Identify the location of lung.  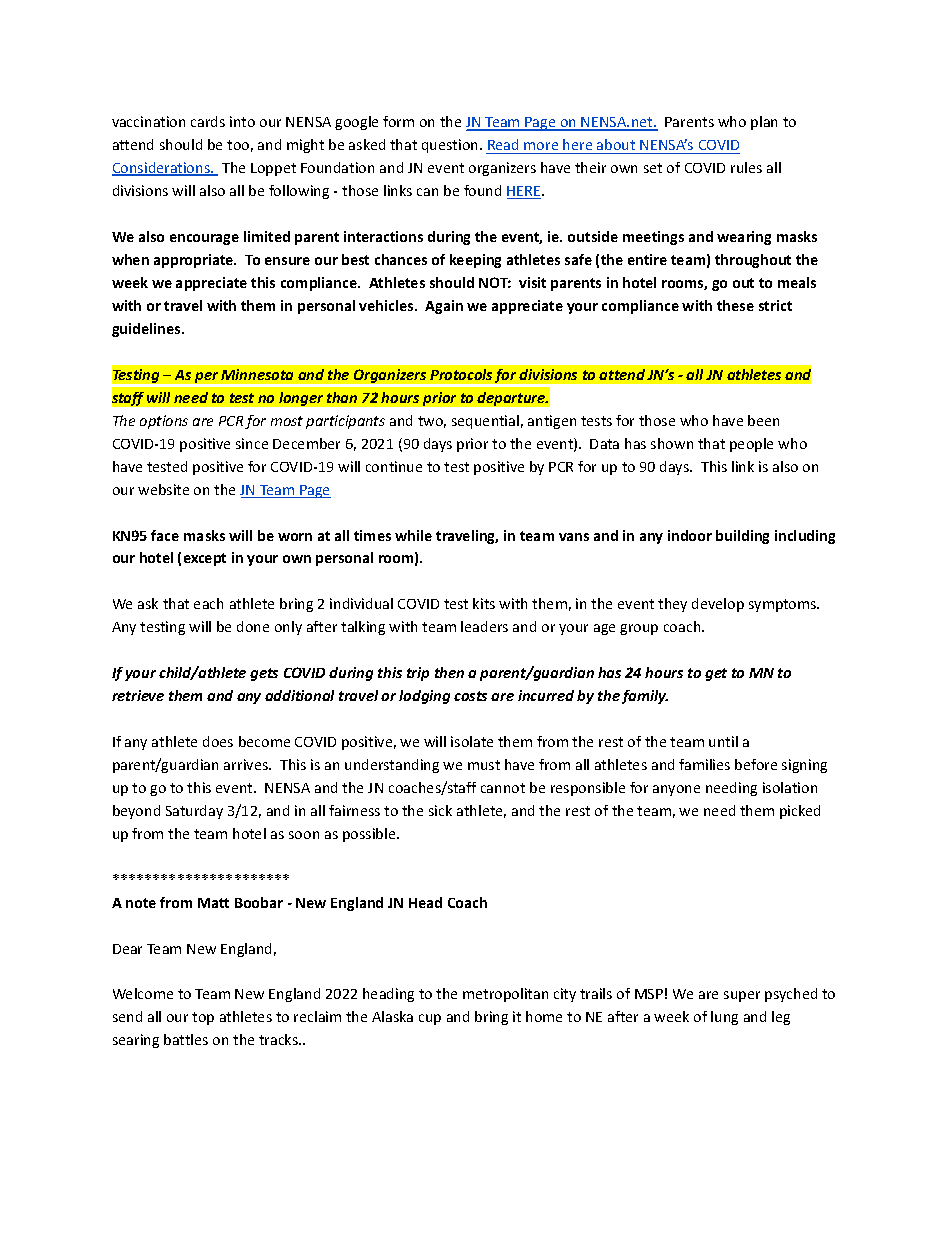
(724, 1018).
